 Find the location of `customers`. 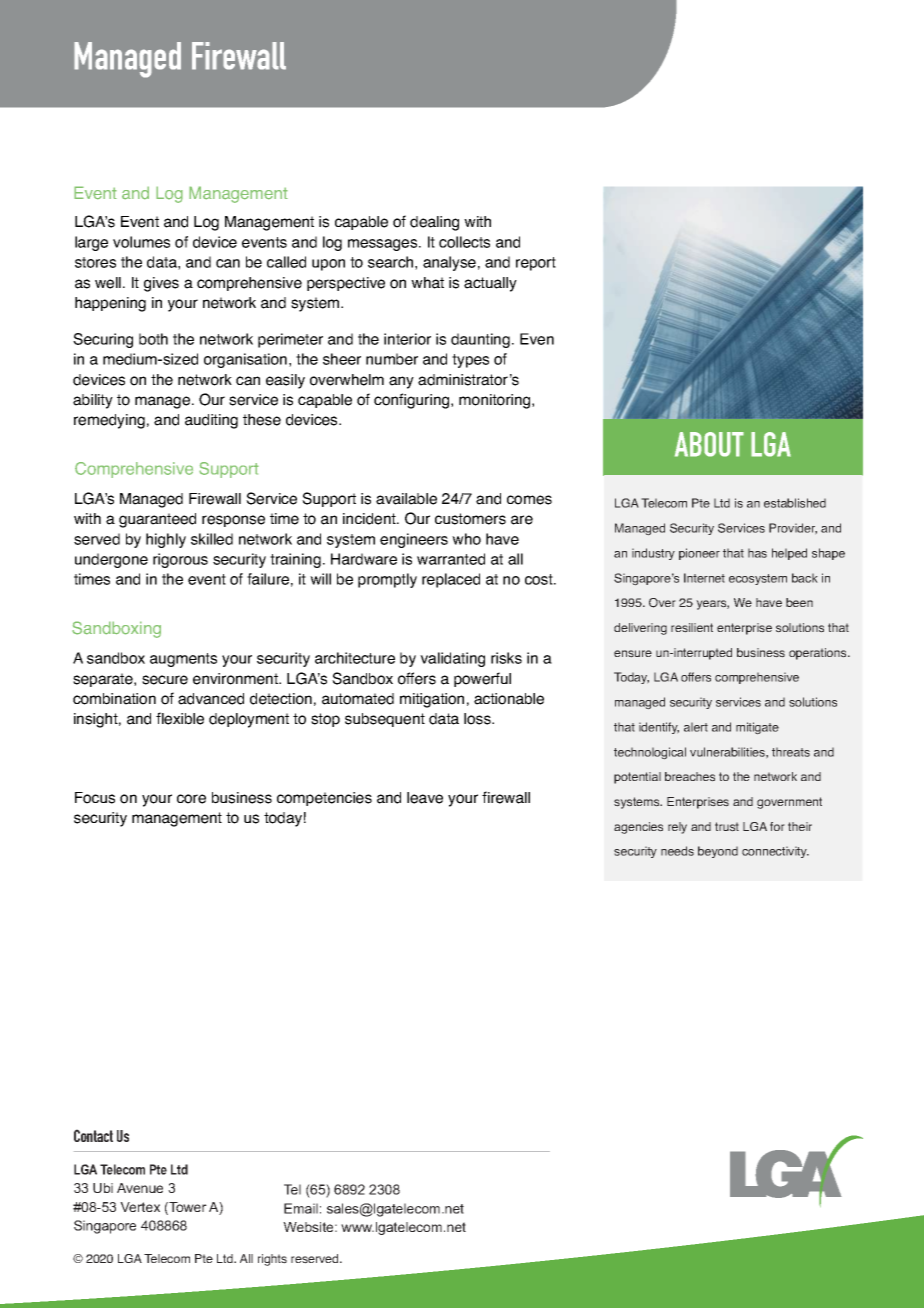

customers is located at coordinates (470, 519).
